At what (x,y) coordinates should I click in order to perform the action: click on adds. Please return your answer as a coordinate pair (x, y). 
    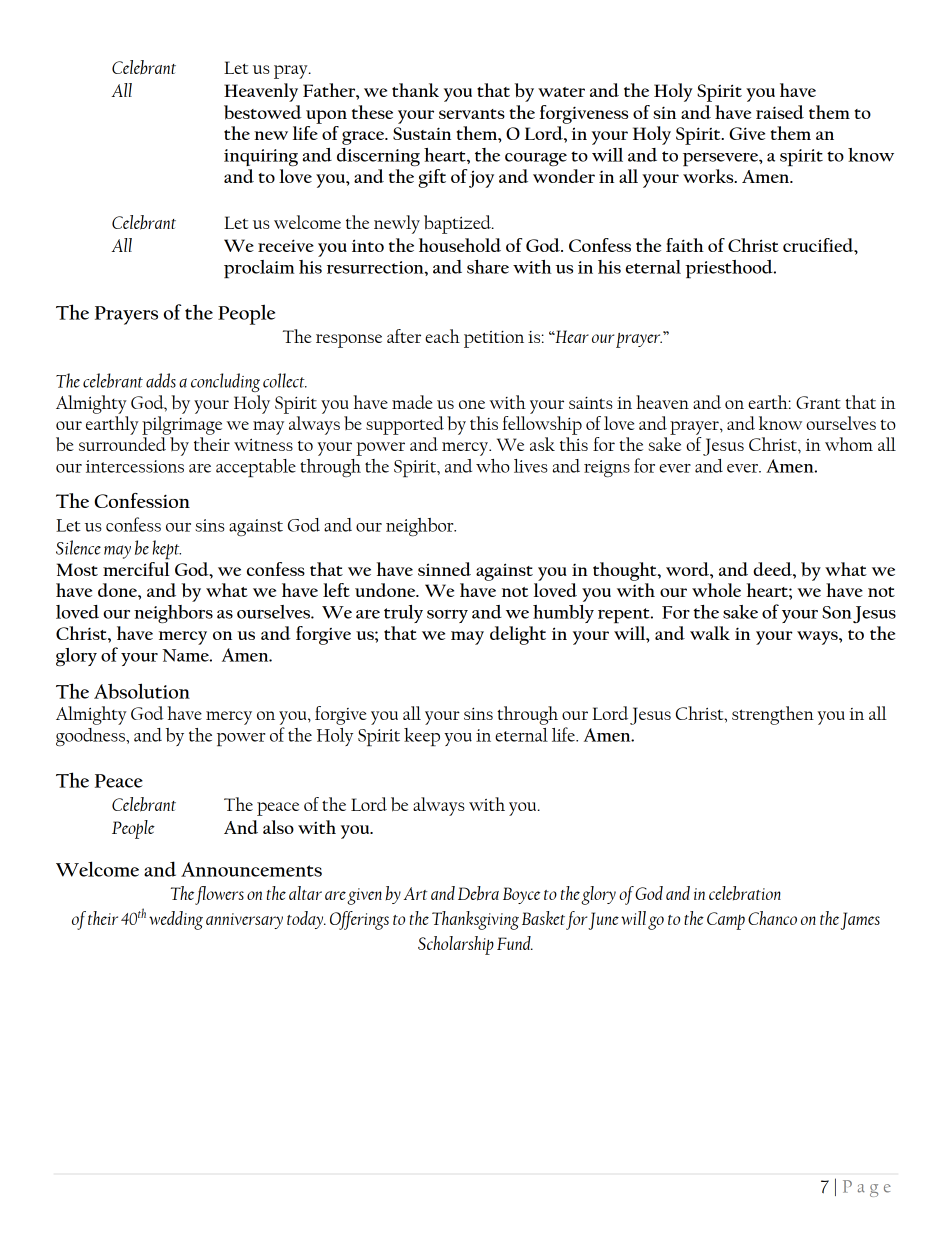
    Looking at the image, I should click on (161, 380).
